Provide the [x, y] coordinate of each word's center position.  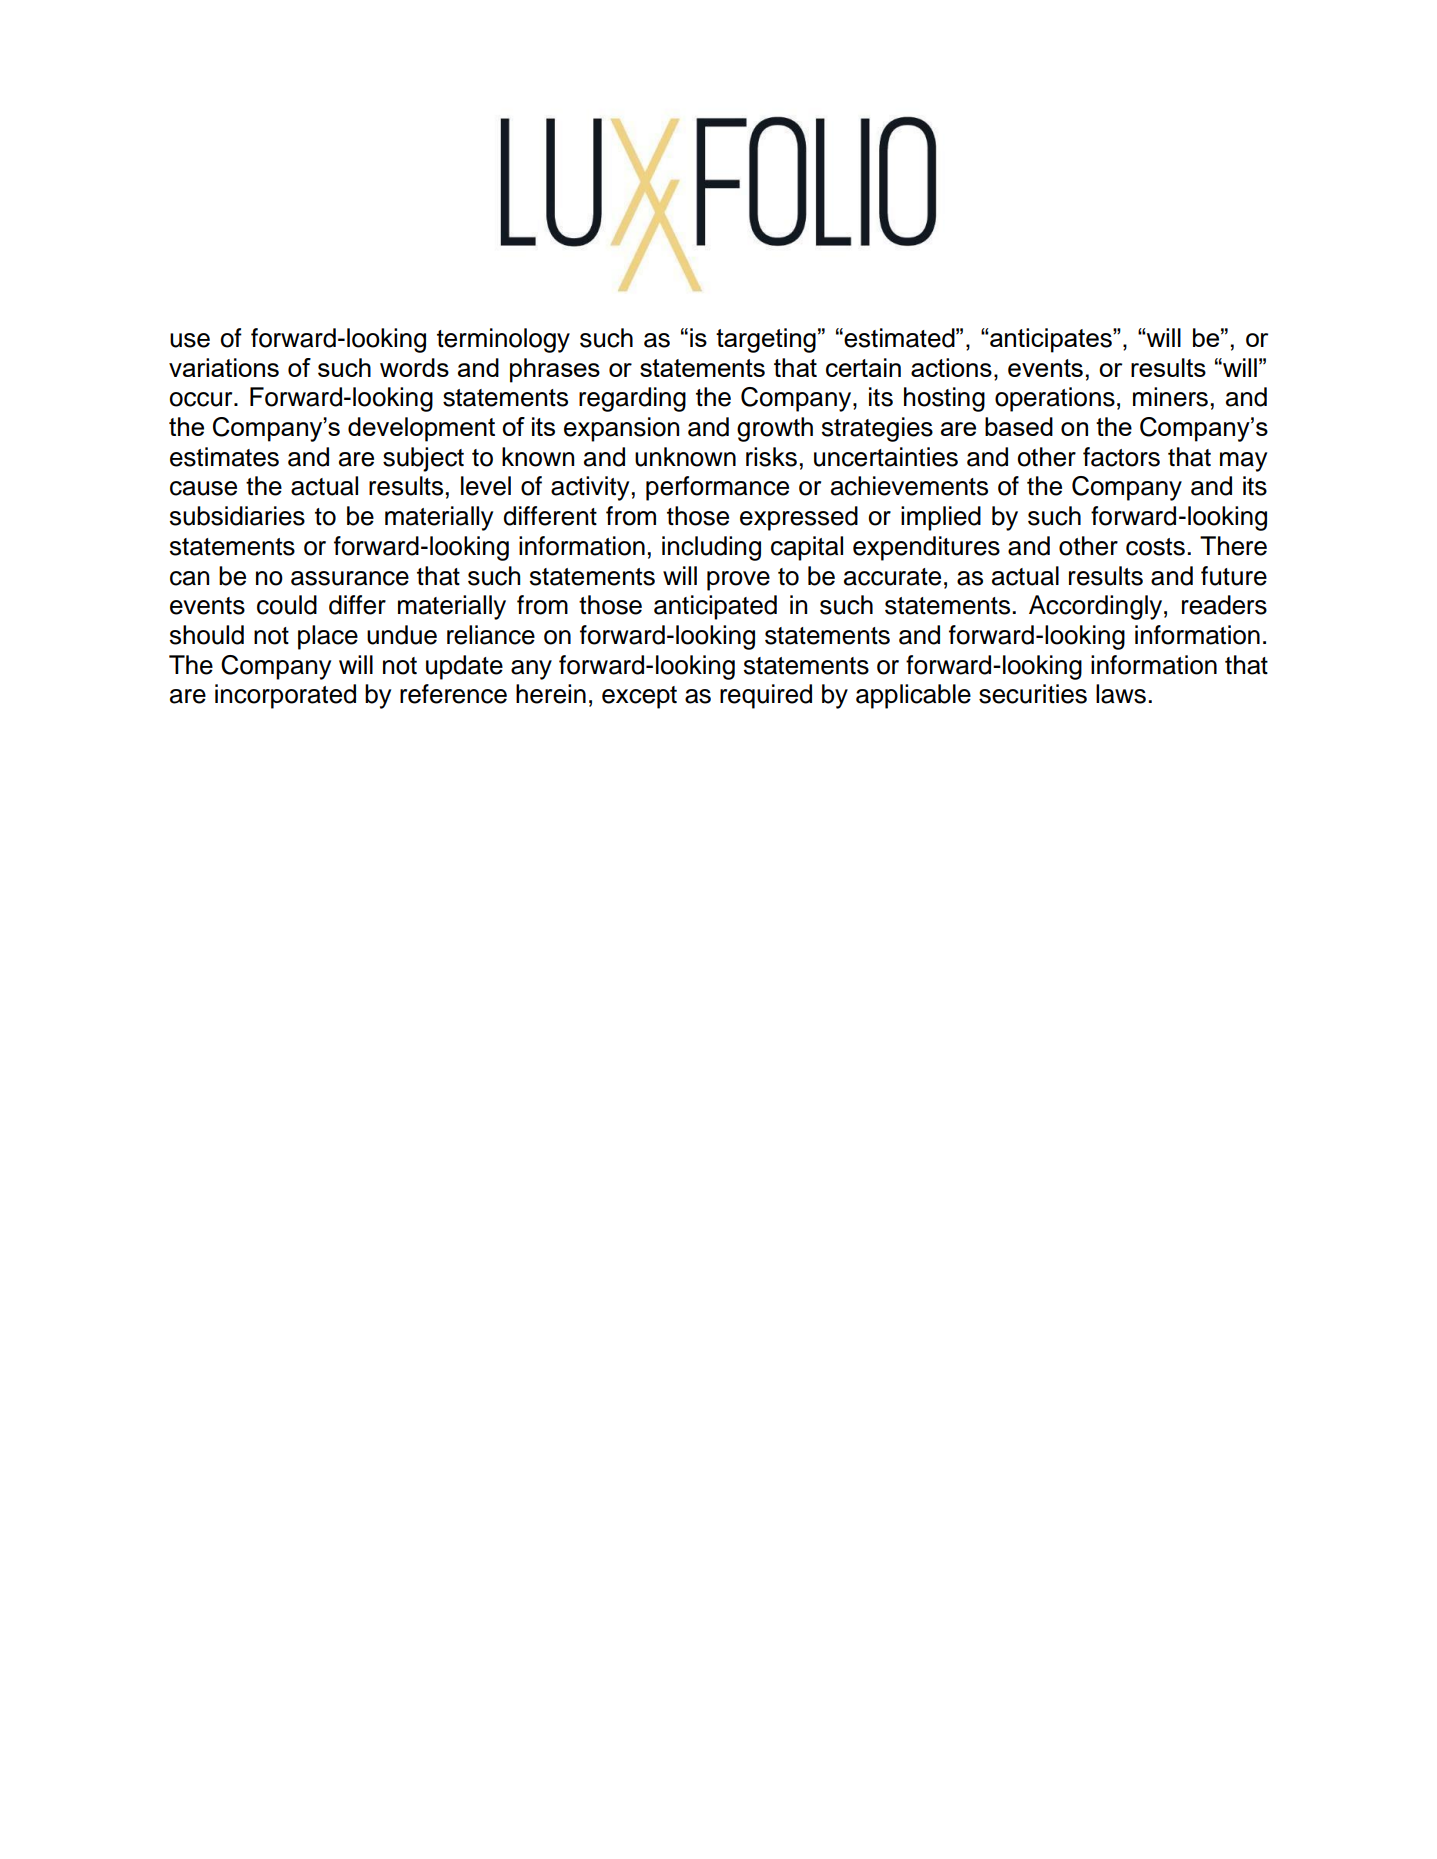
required [766, 696]
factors [1121, 457]
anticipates [1051, 340]
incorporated [285, 696]
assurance [350, 578]
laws [1121, 694]
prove [738, 581]
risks [771, 457]
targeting [766, 340]
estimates [224, 457]
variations [224, 367]
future [1234, 576]
